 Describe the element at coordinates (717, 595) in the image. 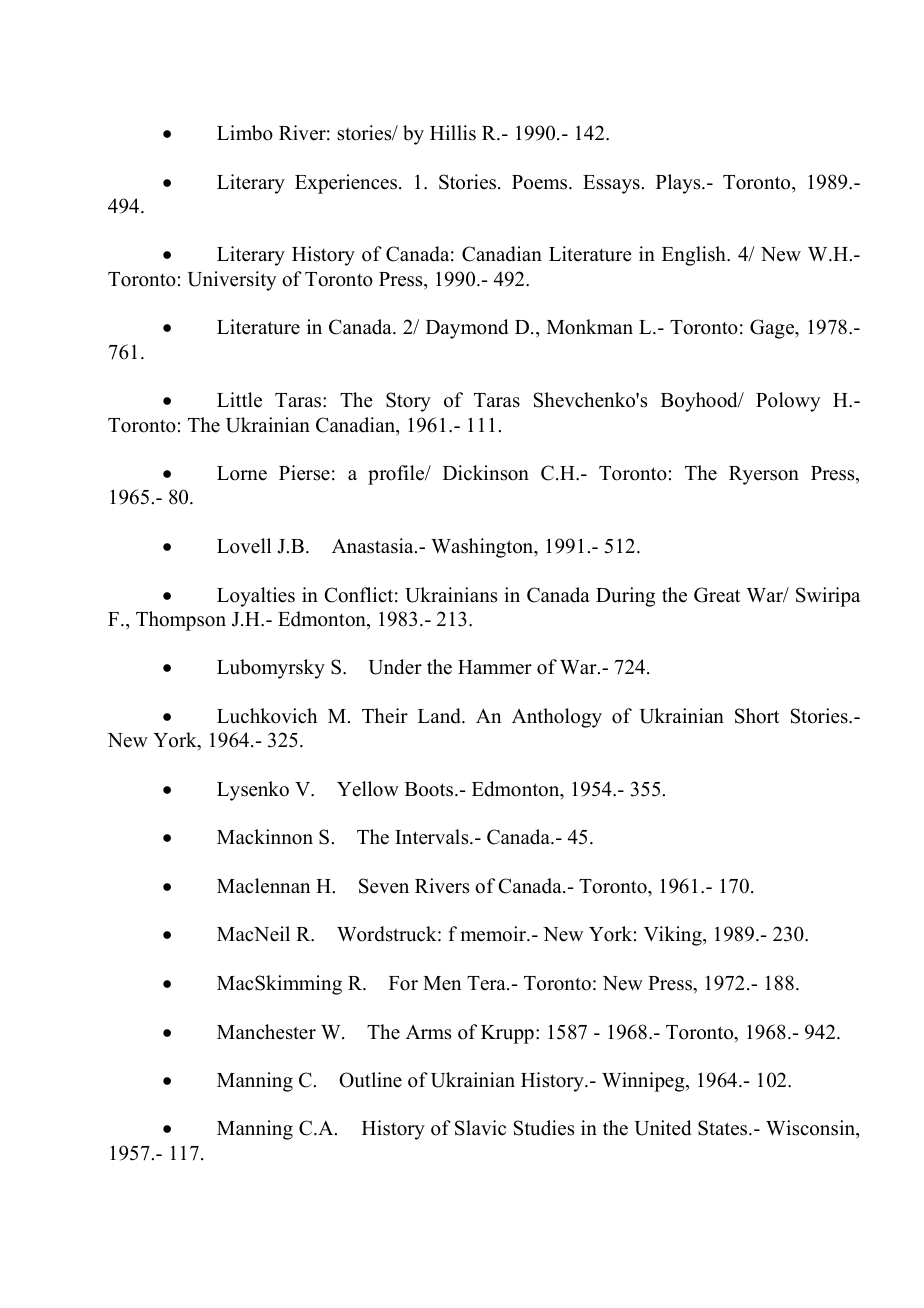

I see `Great` at that location.
